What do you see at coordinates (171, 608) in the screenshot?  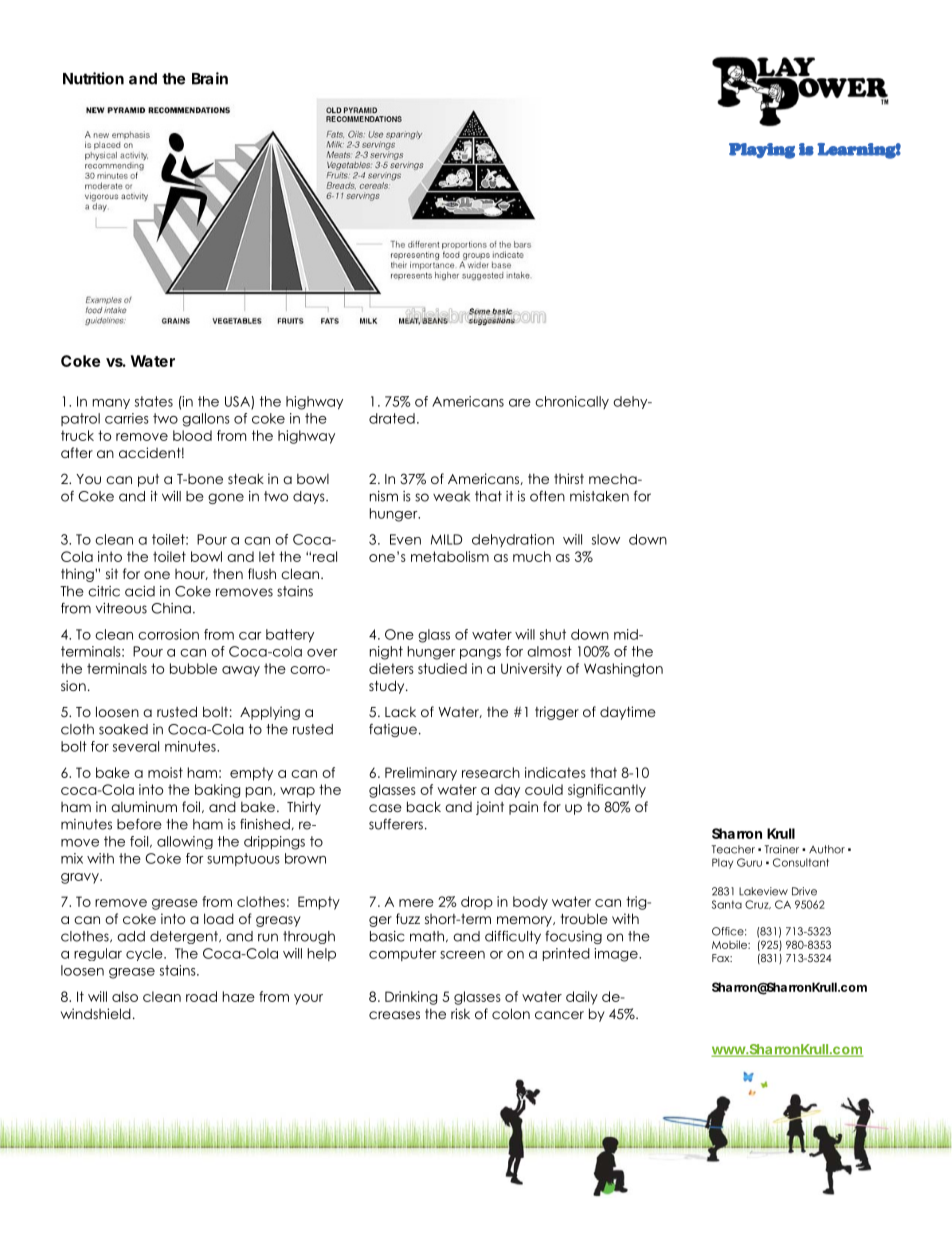 I see `China` at bounding box center [171, 608].
